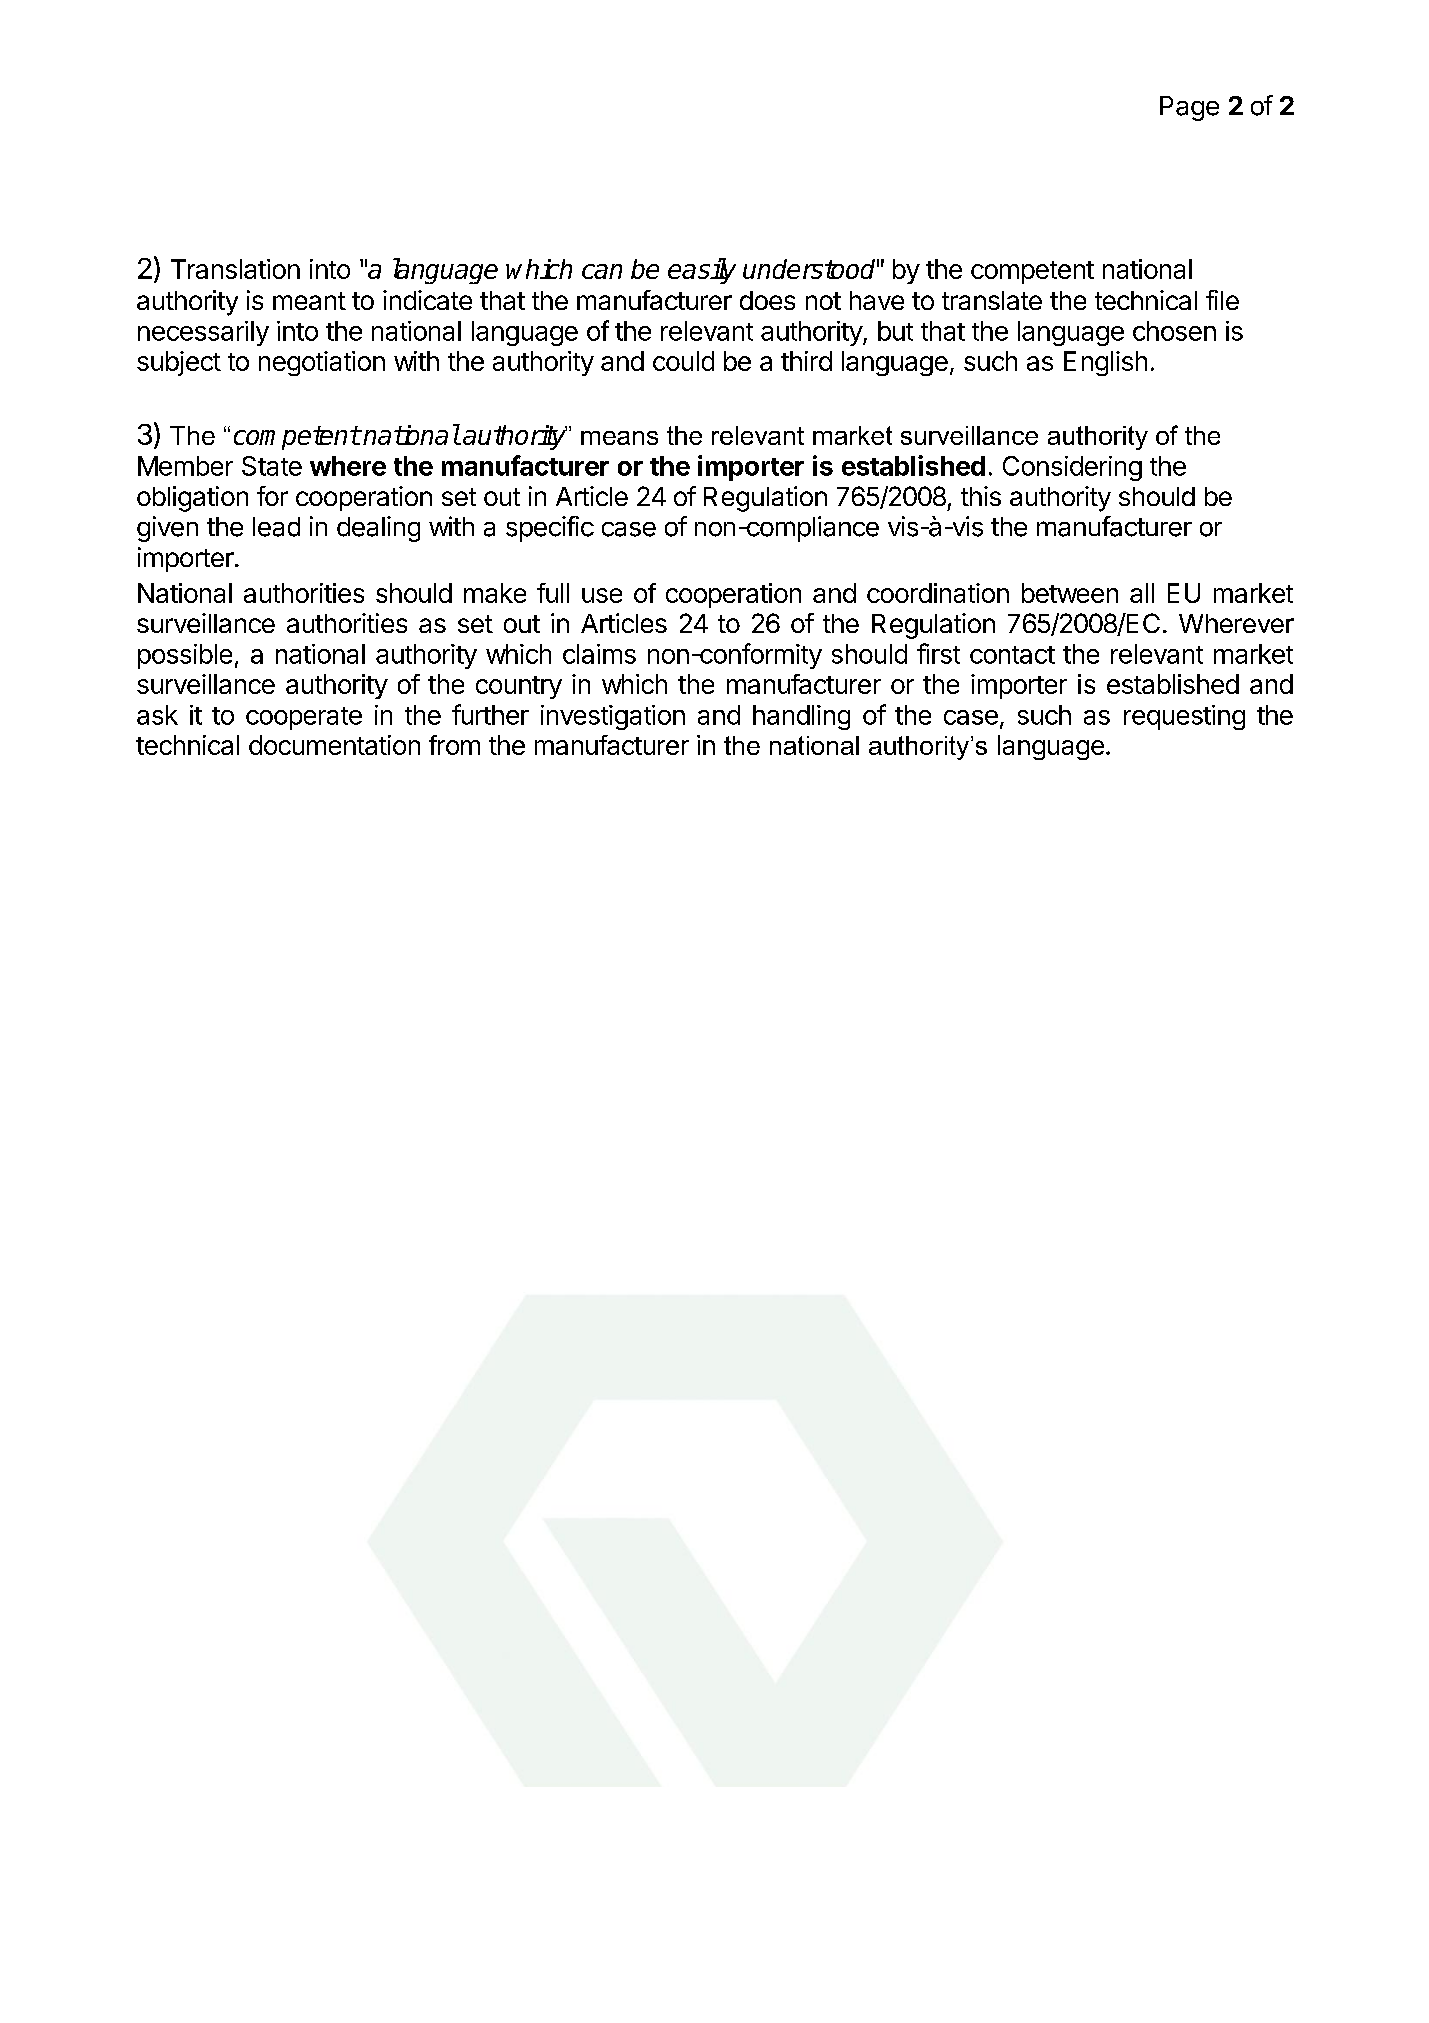 This screenshot has width=1429, height=2023. I want to click on requesting, so click(1184, 717).
